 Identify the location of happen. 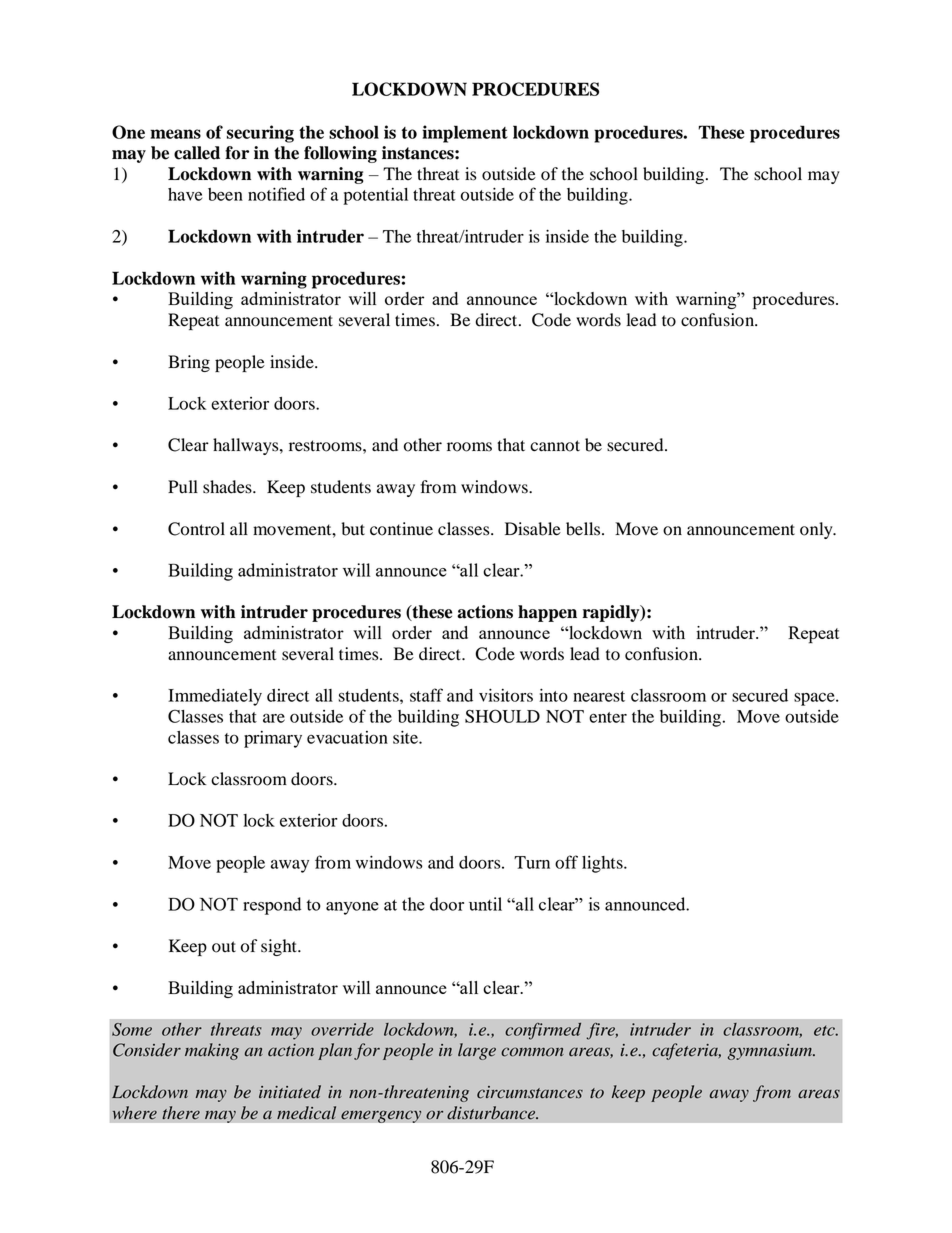
(547, 613).
